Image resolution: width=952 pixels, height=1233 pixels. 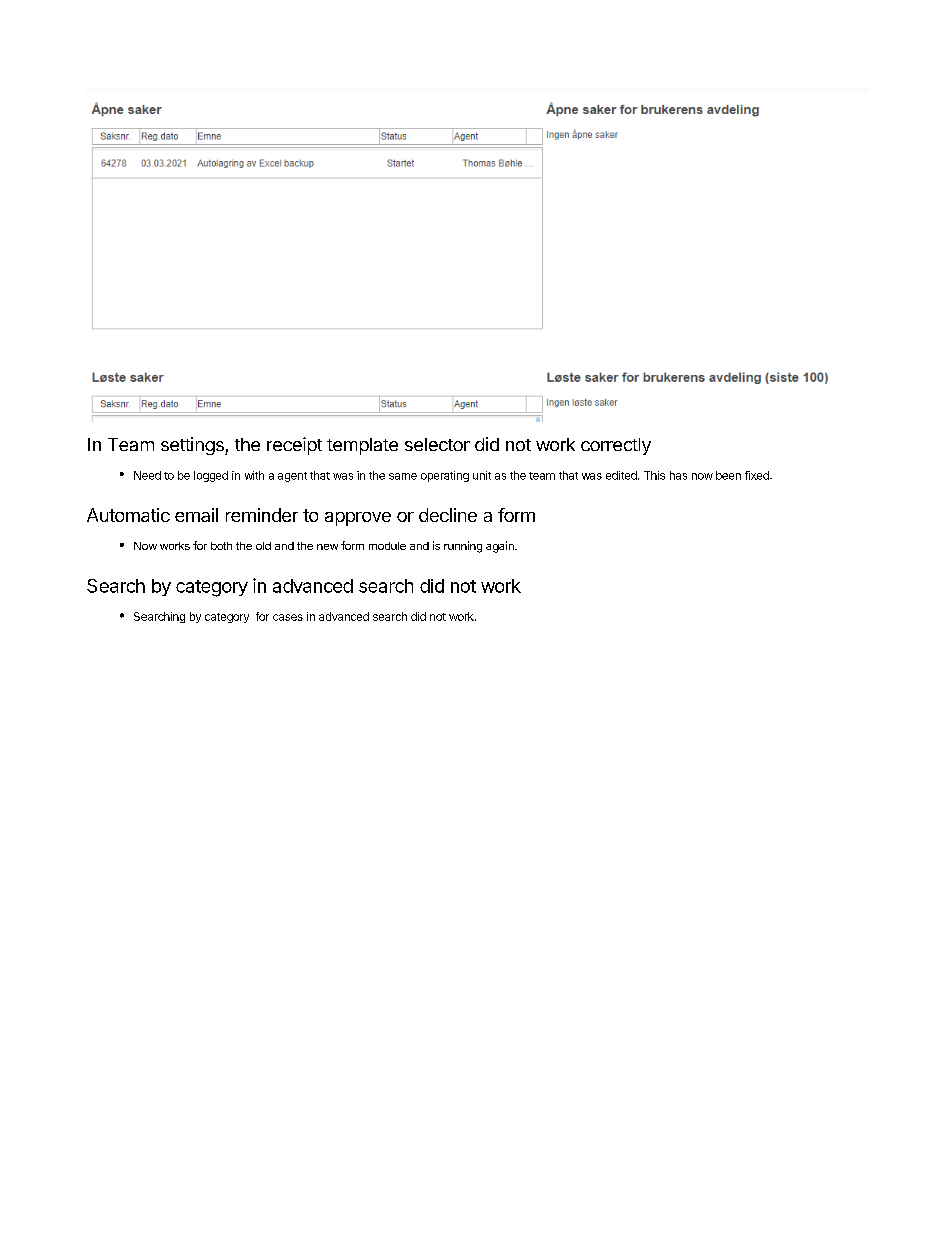 I want to click on selector, so click(x=437, y=444).
